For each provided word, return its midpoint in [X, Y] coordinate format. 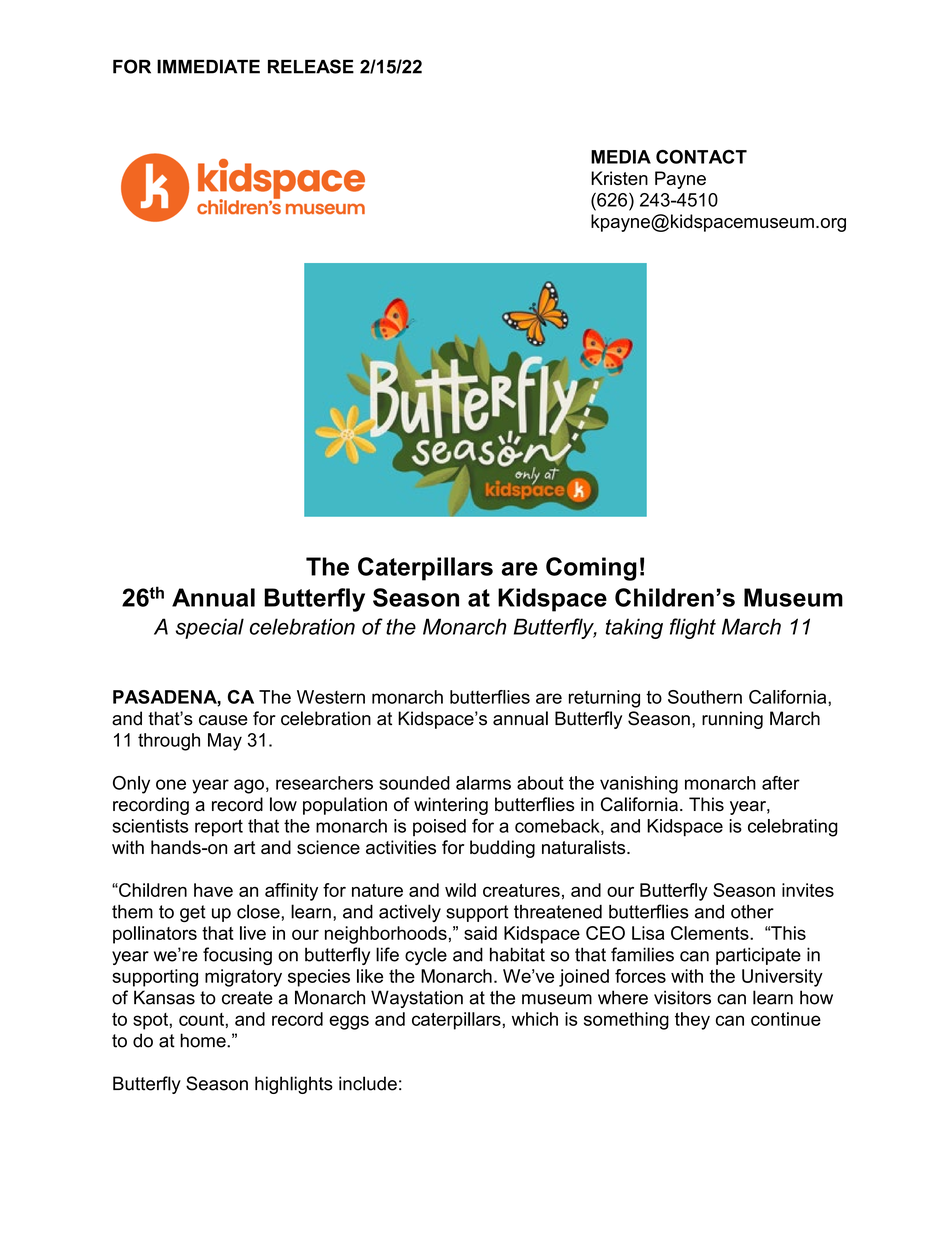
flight [693, 628]
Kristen [619, 178]
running [732, 720]
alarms [483, 783]
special [210, 628]
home [204, 1040]
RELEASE [311, 66]
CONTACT [701, 157]
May [225, 742]
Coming [591, 569]
